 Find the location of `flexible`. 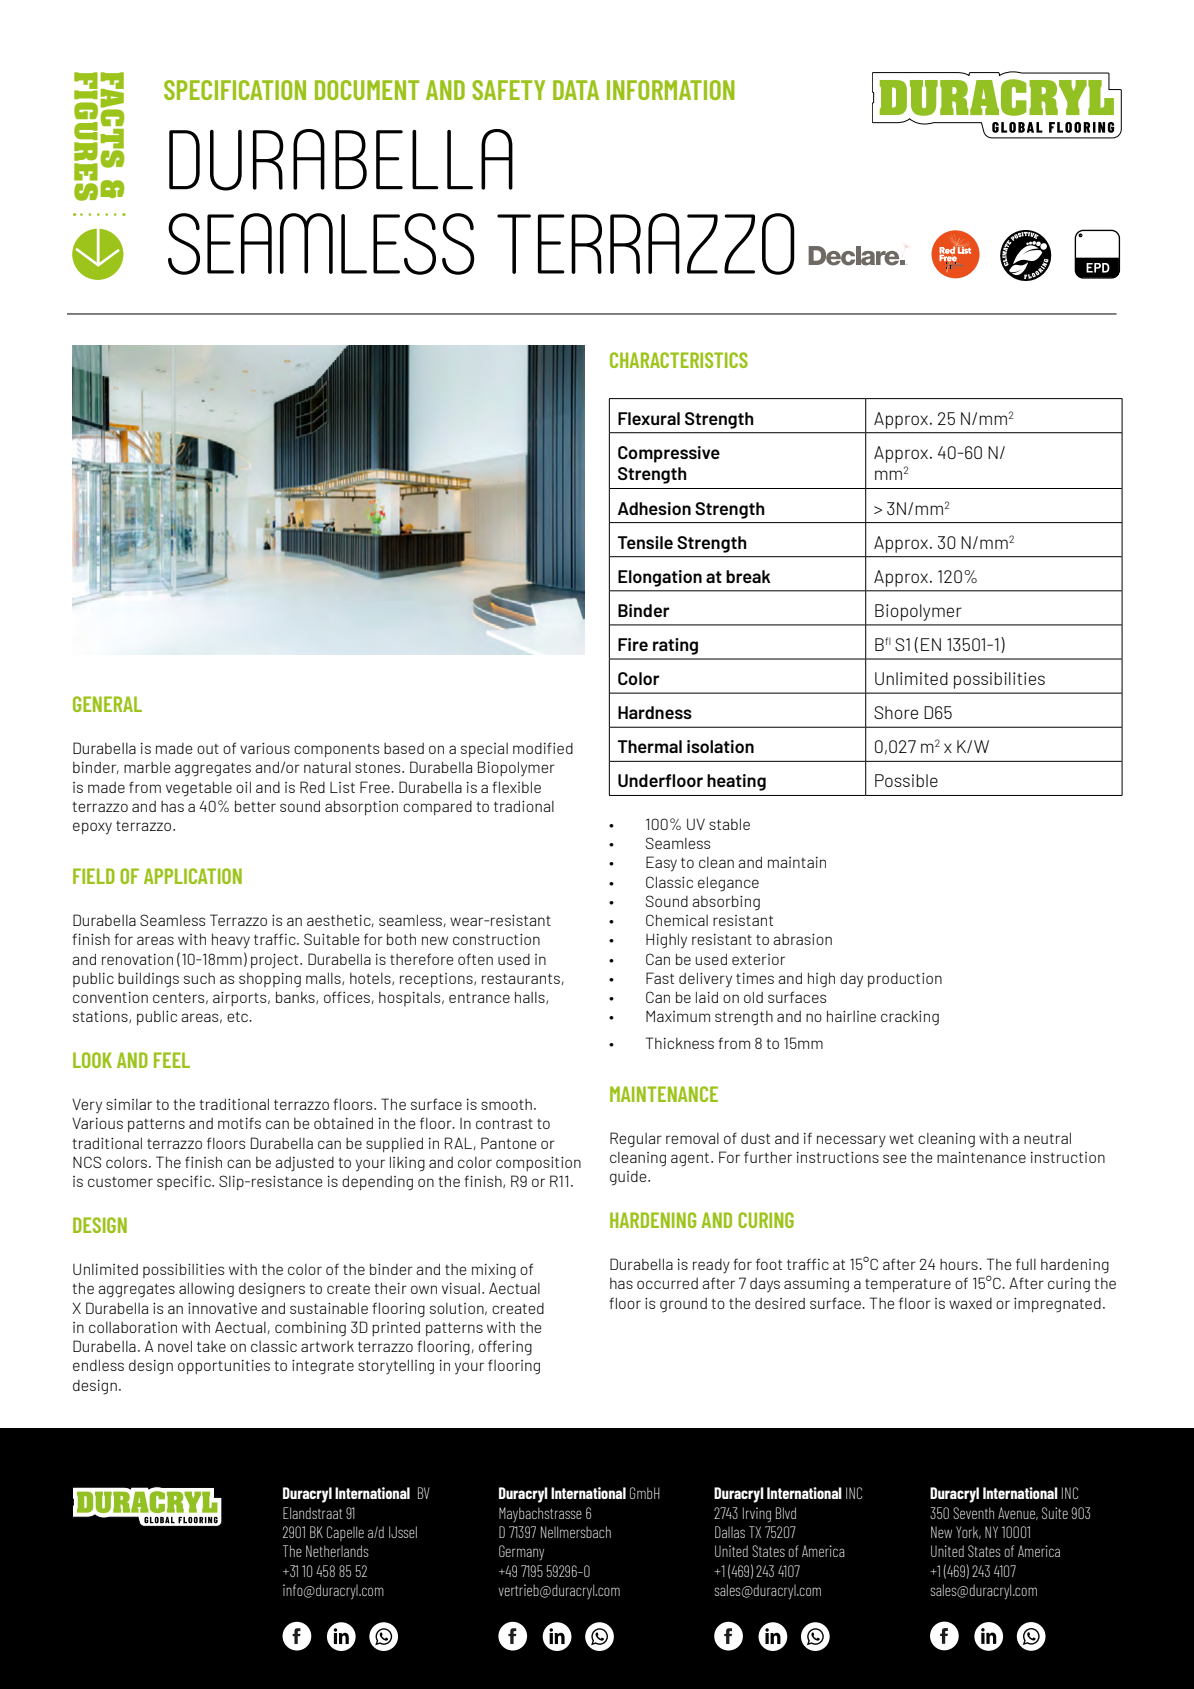

flexible is located at coordinates (516, 787).
